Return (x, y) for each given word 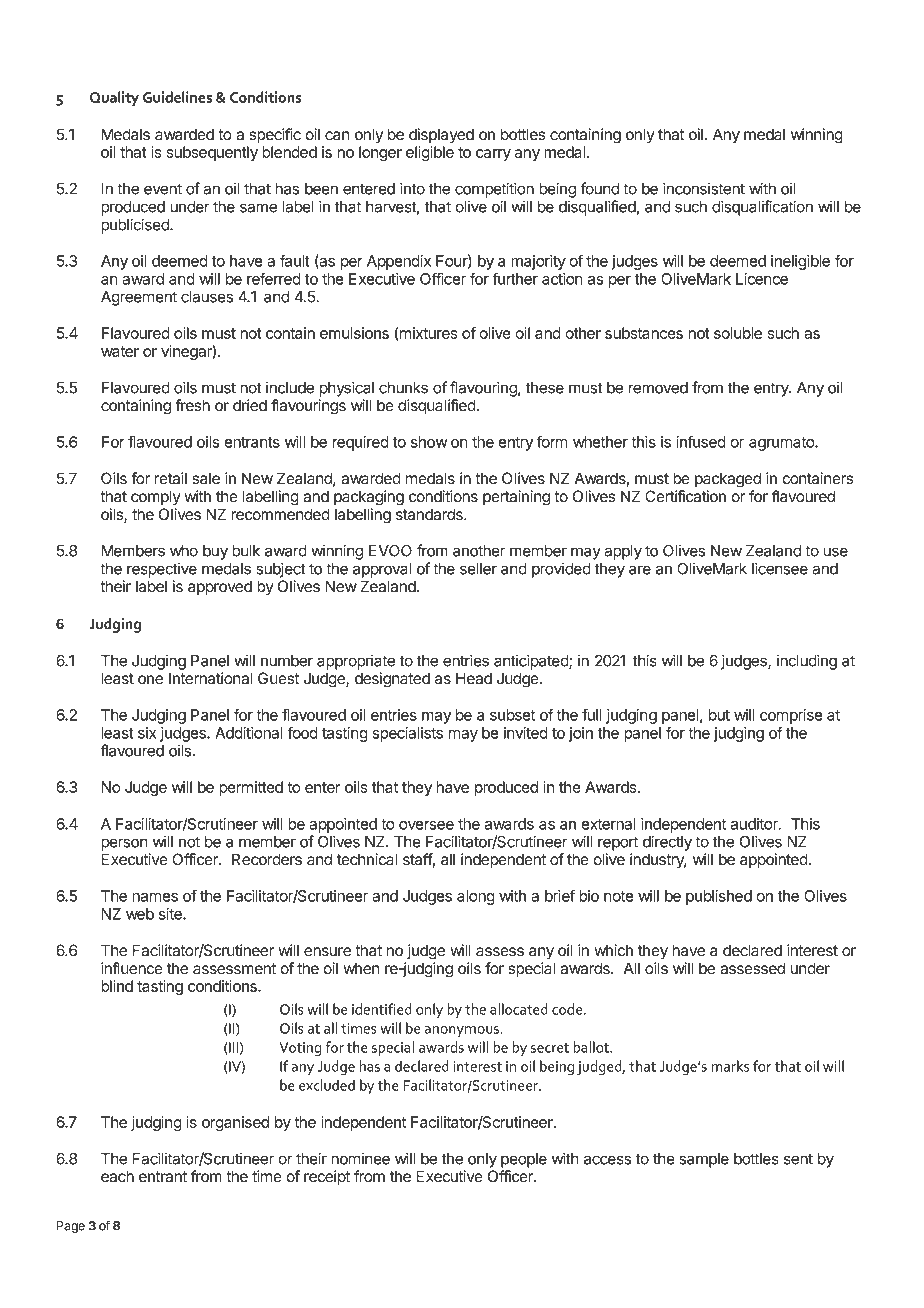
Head (474, 678)
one (150, 680)
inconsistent (704, 188)
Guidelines (177, 97)
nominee (360, 1158)
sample (704, 1160)
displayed (441, 136)
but (719, 715)
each (117, 1176)
